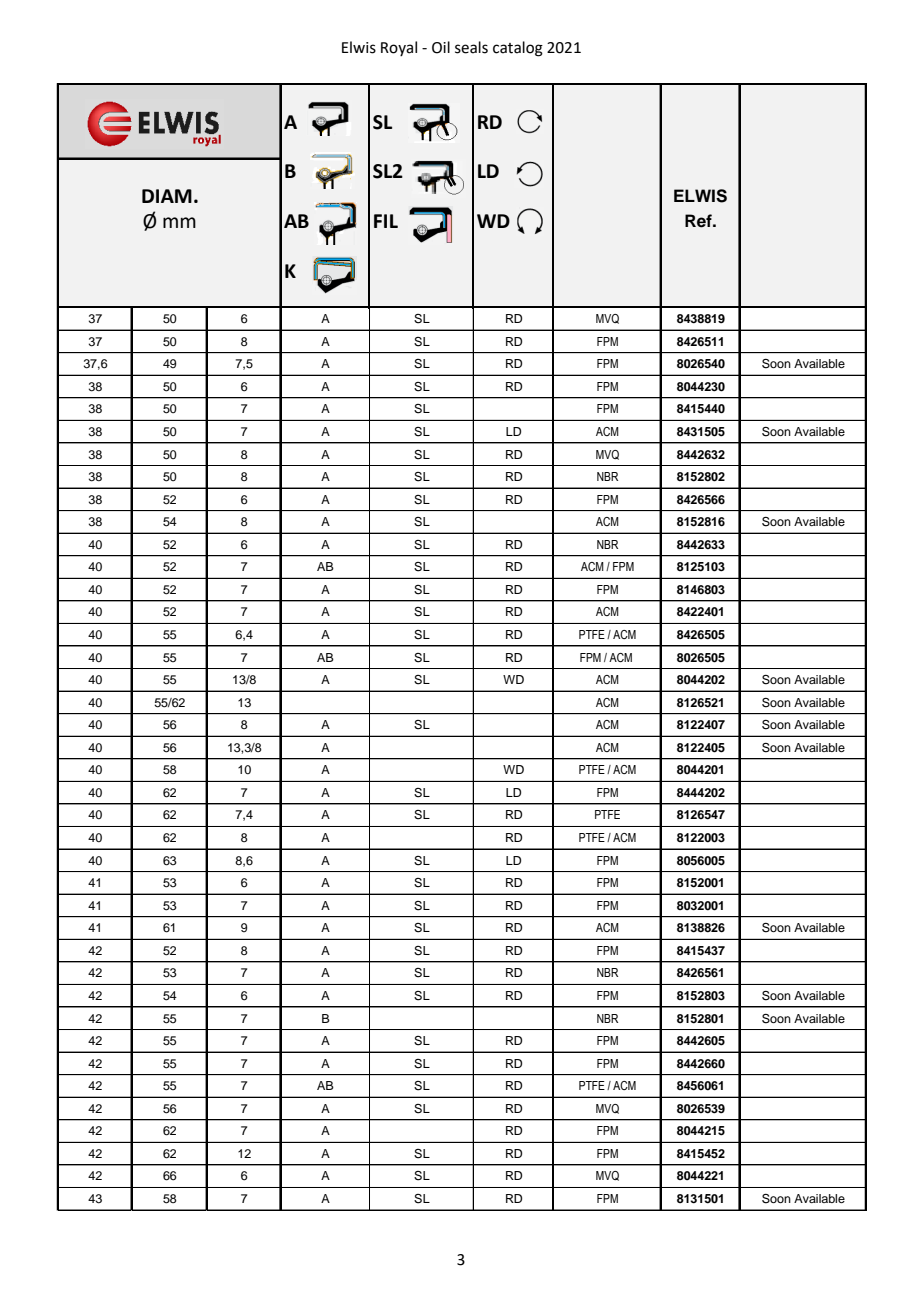 Image resolution: width=924 pixels, height=1308 pixels. What do you see at coordinates (386, 221) in the image?
I see `FIL` at bounding box center [386, 221].
